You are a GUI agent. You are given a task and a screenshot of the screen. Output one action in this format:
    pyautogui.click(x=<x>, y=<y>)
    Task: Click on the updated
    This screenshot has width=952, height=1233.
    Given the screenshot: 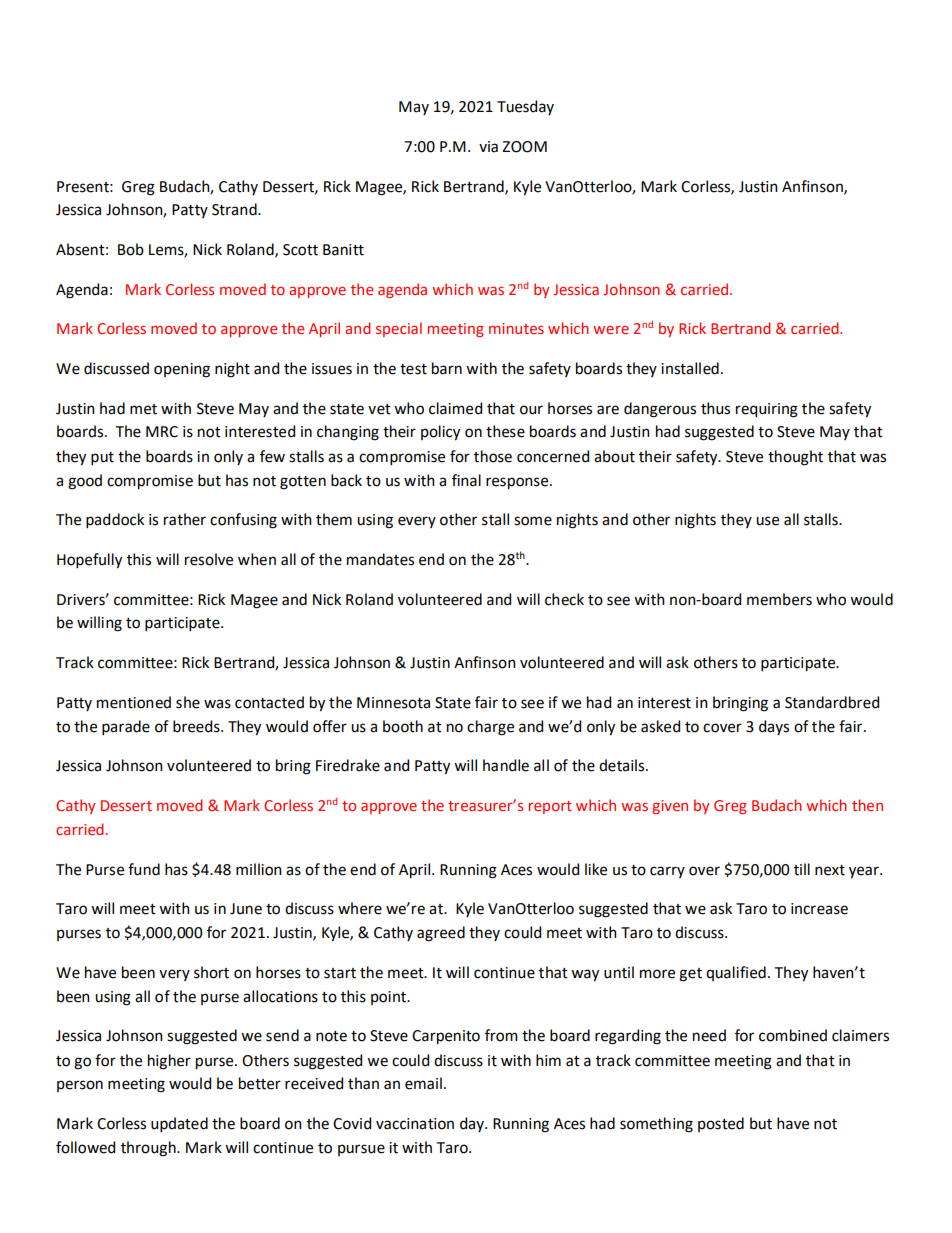 What is the action you would take?
    pyautogui.click(x=179, y=1124)
